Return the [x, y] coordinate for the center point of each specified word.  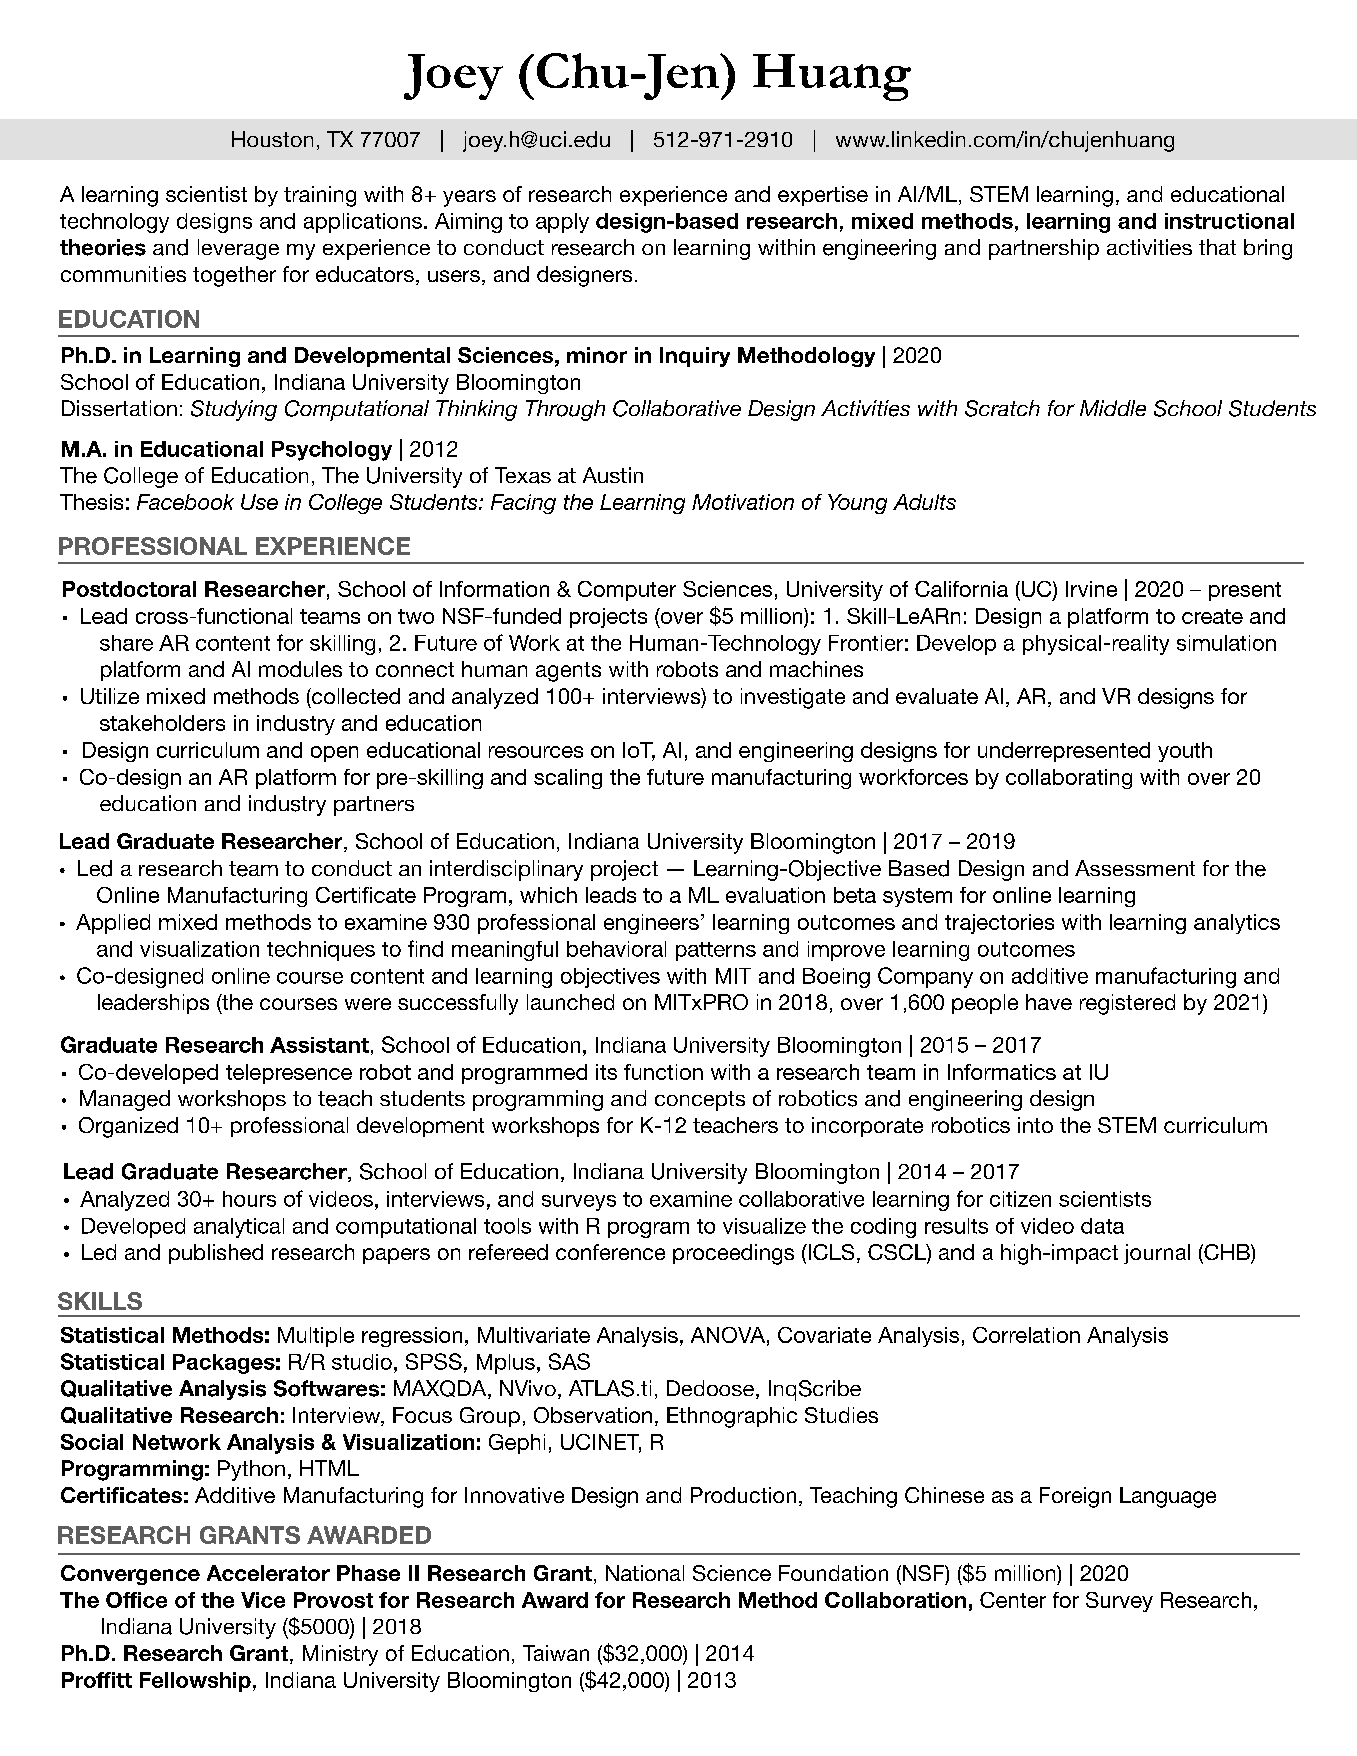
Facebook [185, 502]
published [216, 1254]
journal [1157, 1254]
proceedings [733, 1254]
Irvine [1091, 589]
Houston [272, 139]
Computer [627, 591]
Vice [263, 1600]
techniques [321, 951]
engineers [651, 924]
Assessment [1135, 868]
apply [562, 223]
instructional [1229, 221]
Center [1013, 1600]
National [645, 1573]
